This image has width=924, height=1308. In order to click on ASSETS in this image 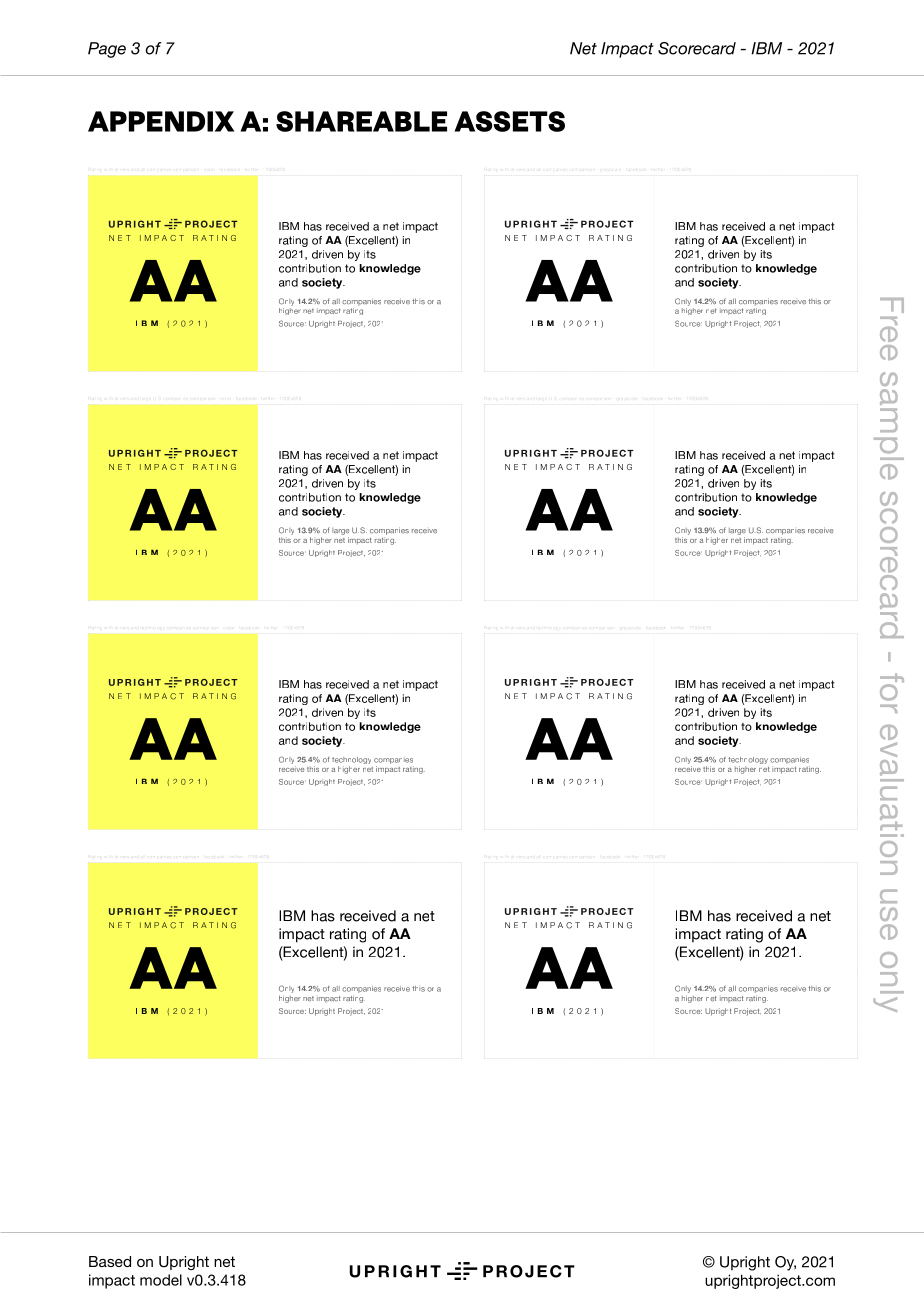, I will do `click(509, 121)`.
